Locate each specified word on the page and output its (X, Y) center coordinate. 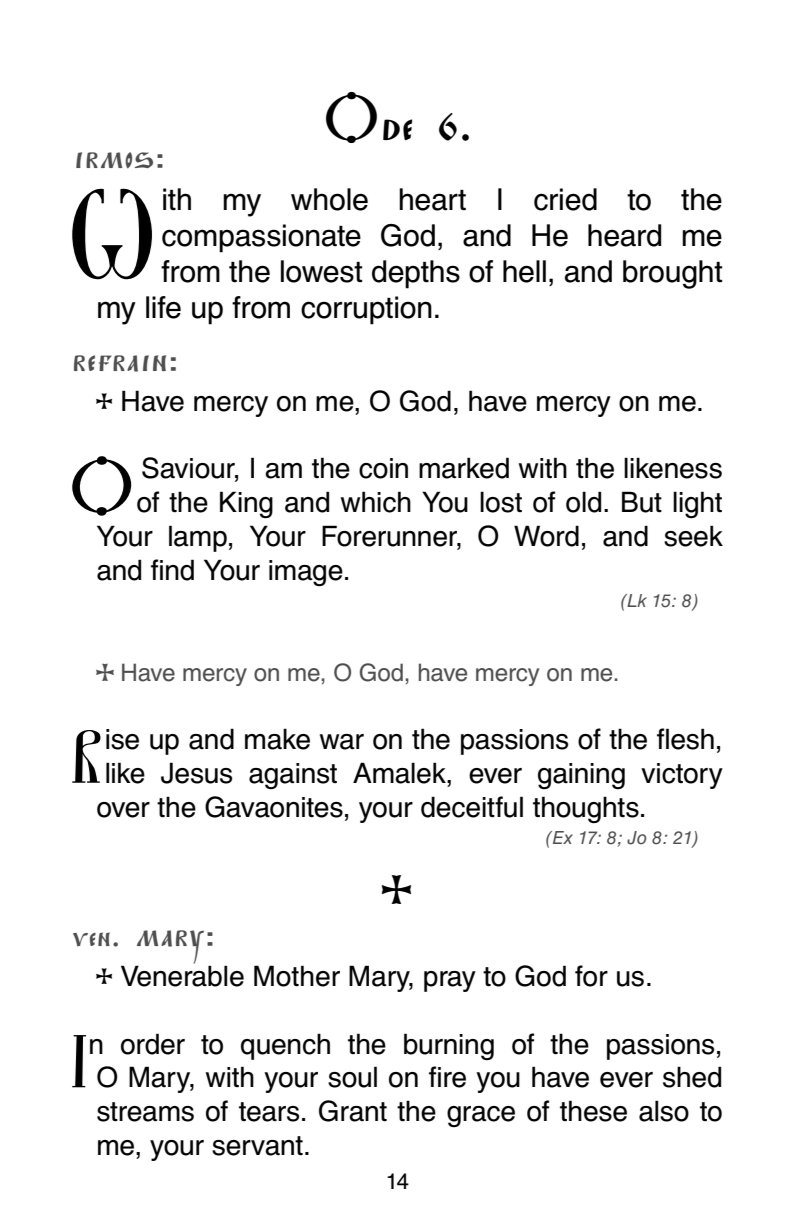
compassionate (261, 238)
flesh (685, 739)
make (277, 739)
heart (432, 199)
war (341, 742)
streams (145, 1112)
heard (624, 235)
